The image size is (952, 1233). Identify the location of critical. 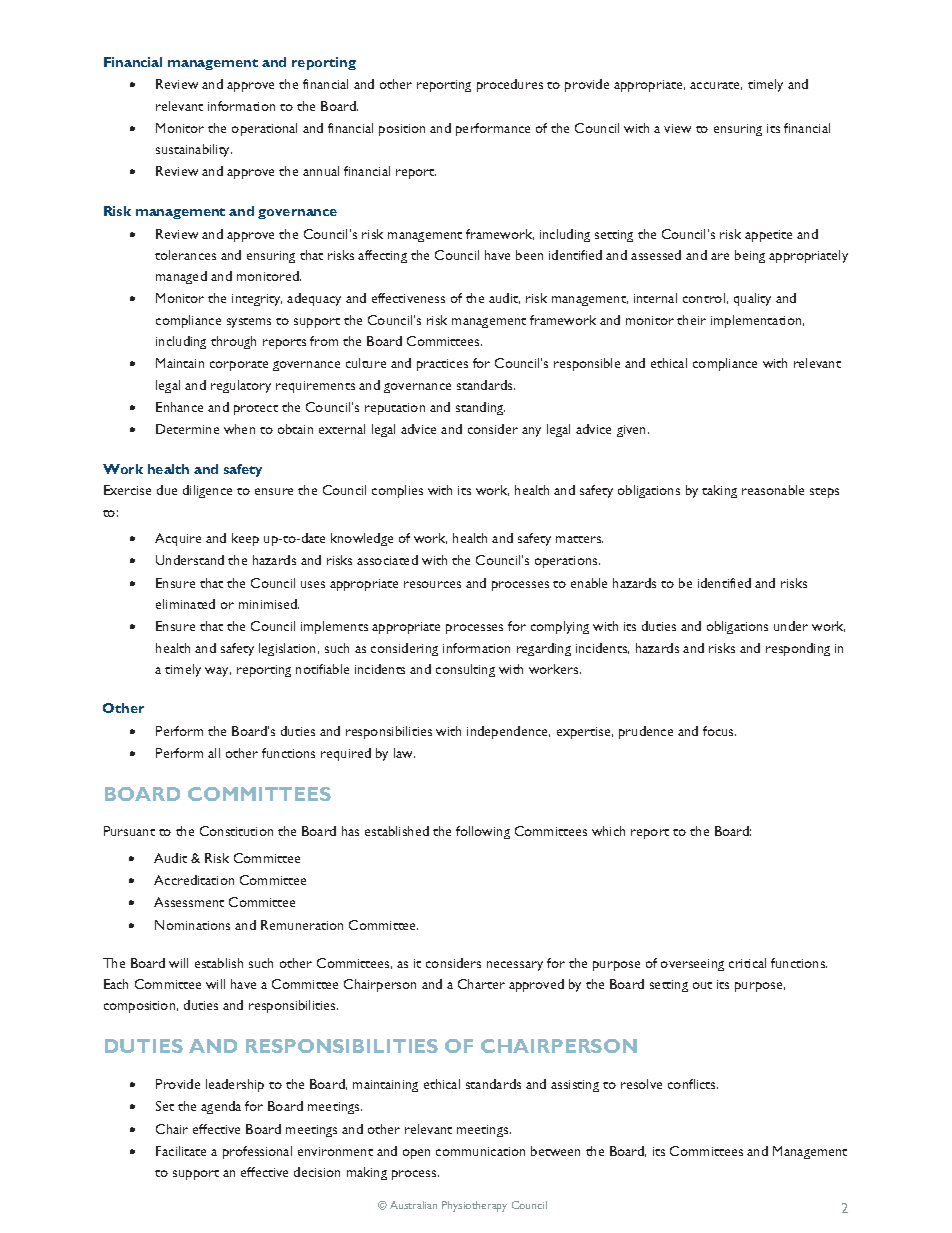
(747, 963).
